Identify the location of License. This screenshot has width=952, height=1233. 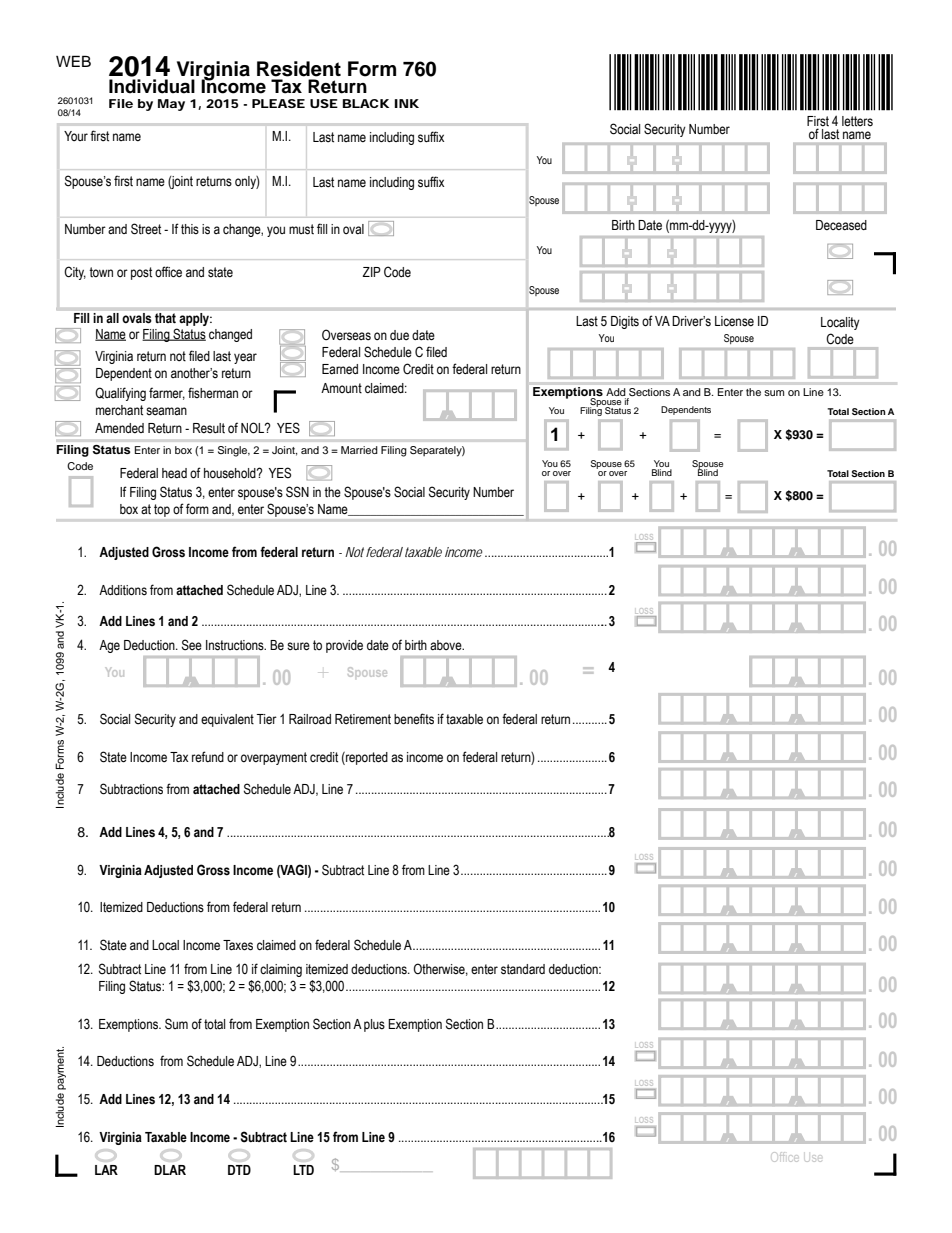
(734, 321).
